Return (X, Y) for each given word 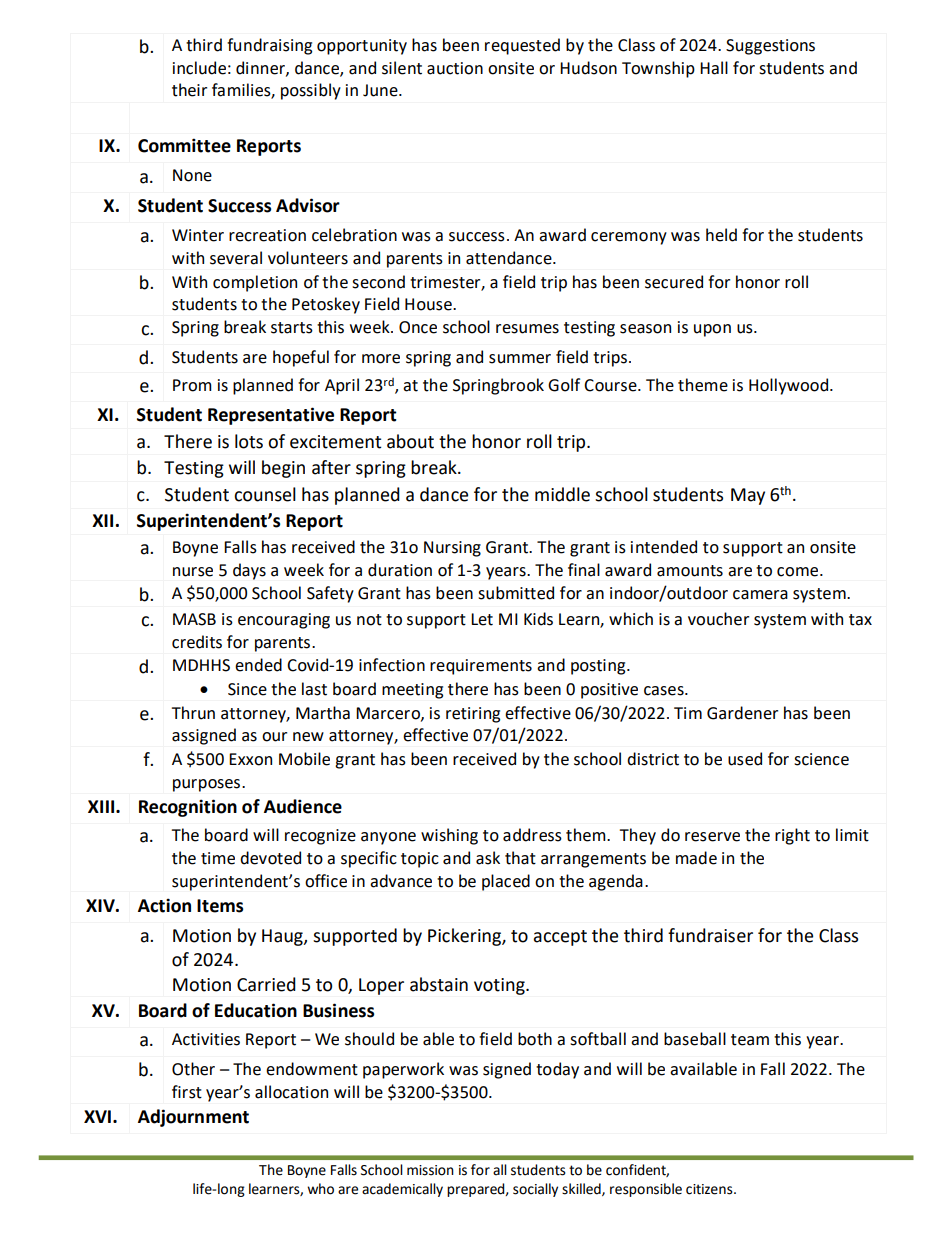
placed (506, 882)
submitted (516, 593)
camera (760, 595)
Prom (192, 385)
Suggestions (770, 47)
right (792, 836)
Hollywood (790, 386)
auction (455, 68)
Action (164, 905)
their (189, 90)
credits (197, 642)
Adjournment (193, 1118)
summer (520, 359)
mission (430, 1170)
